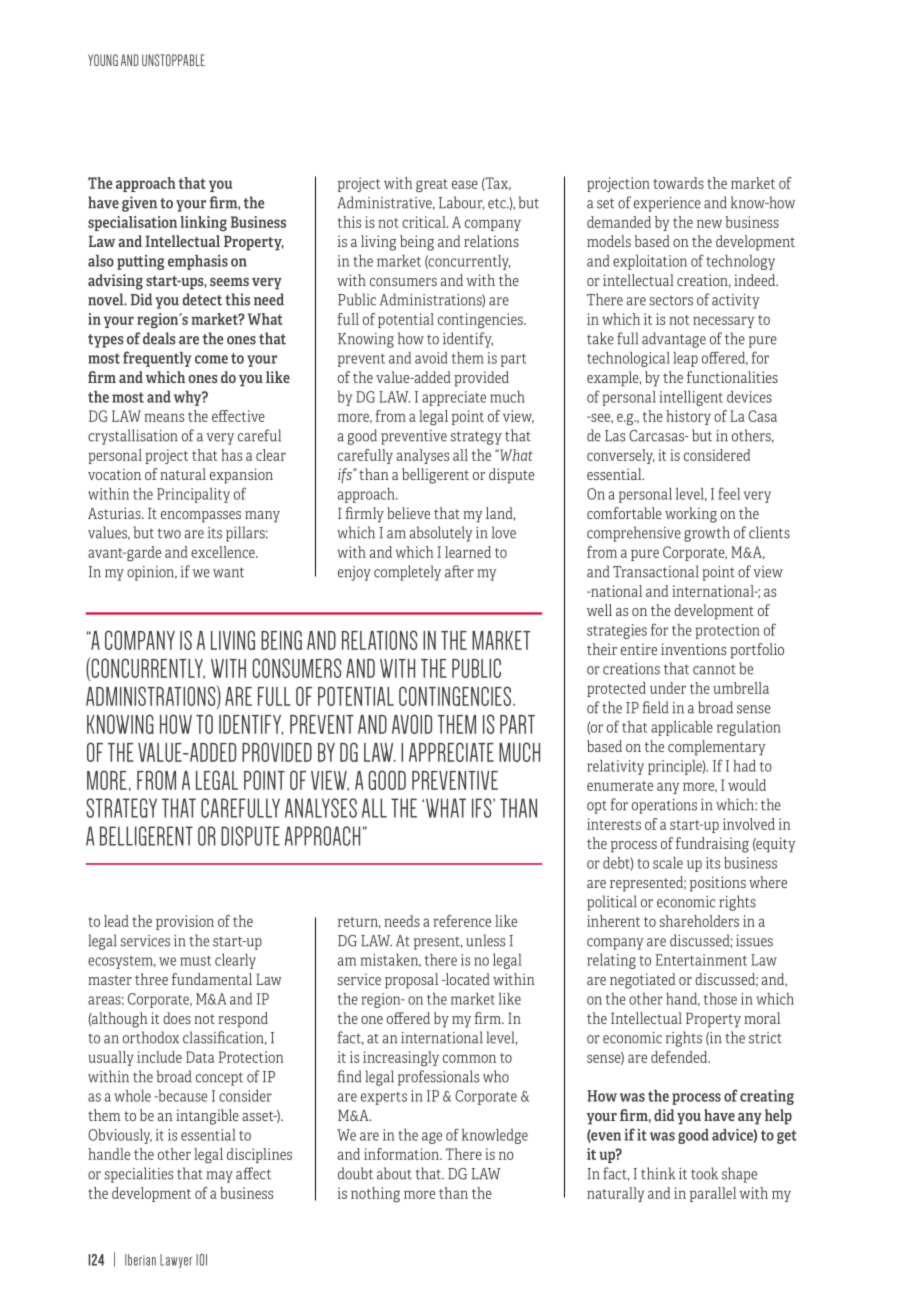  I want to click on great, so click(432, 185).
